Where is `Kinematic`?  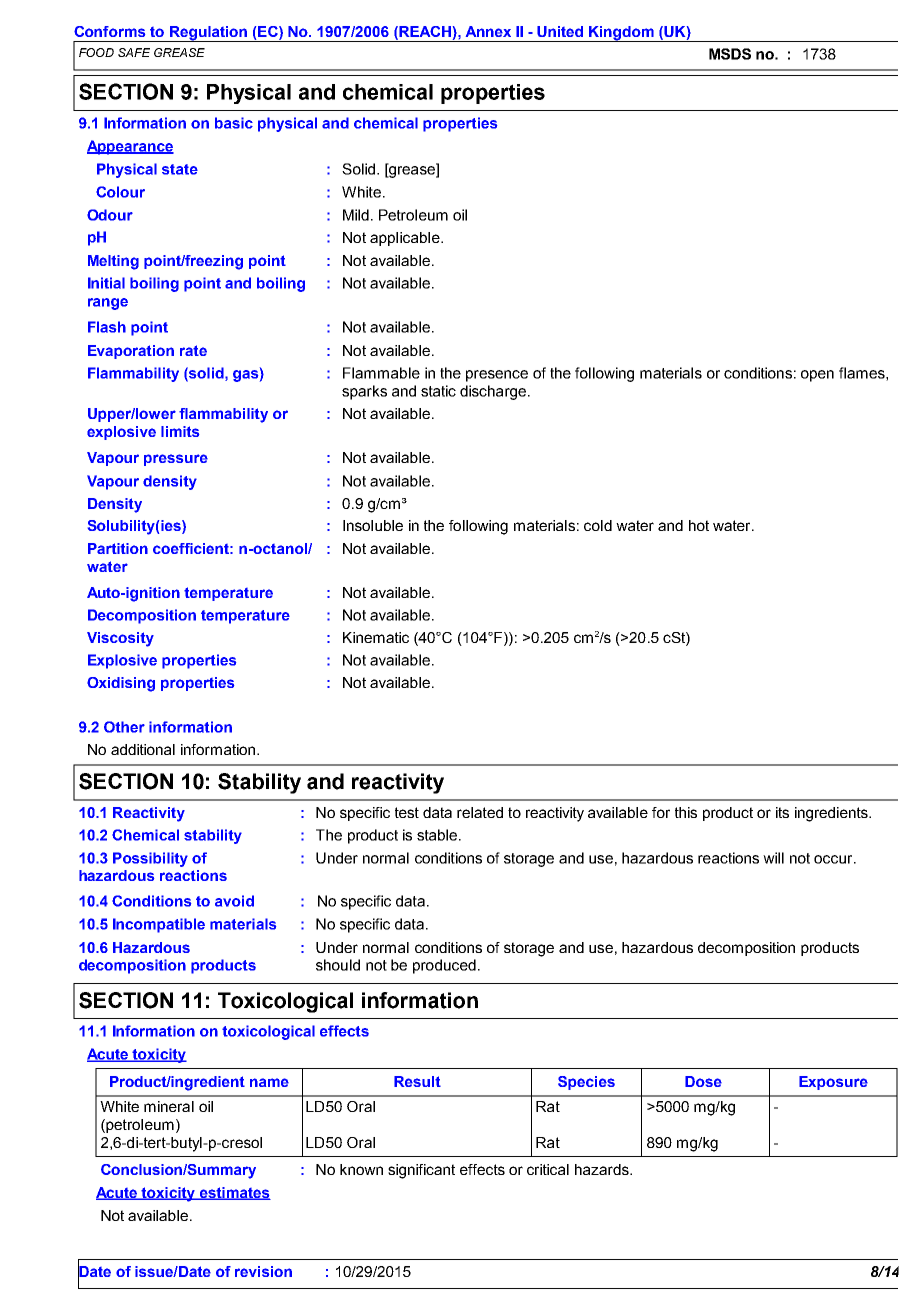
Kinematic is located at coordinates (376, 637).
